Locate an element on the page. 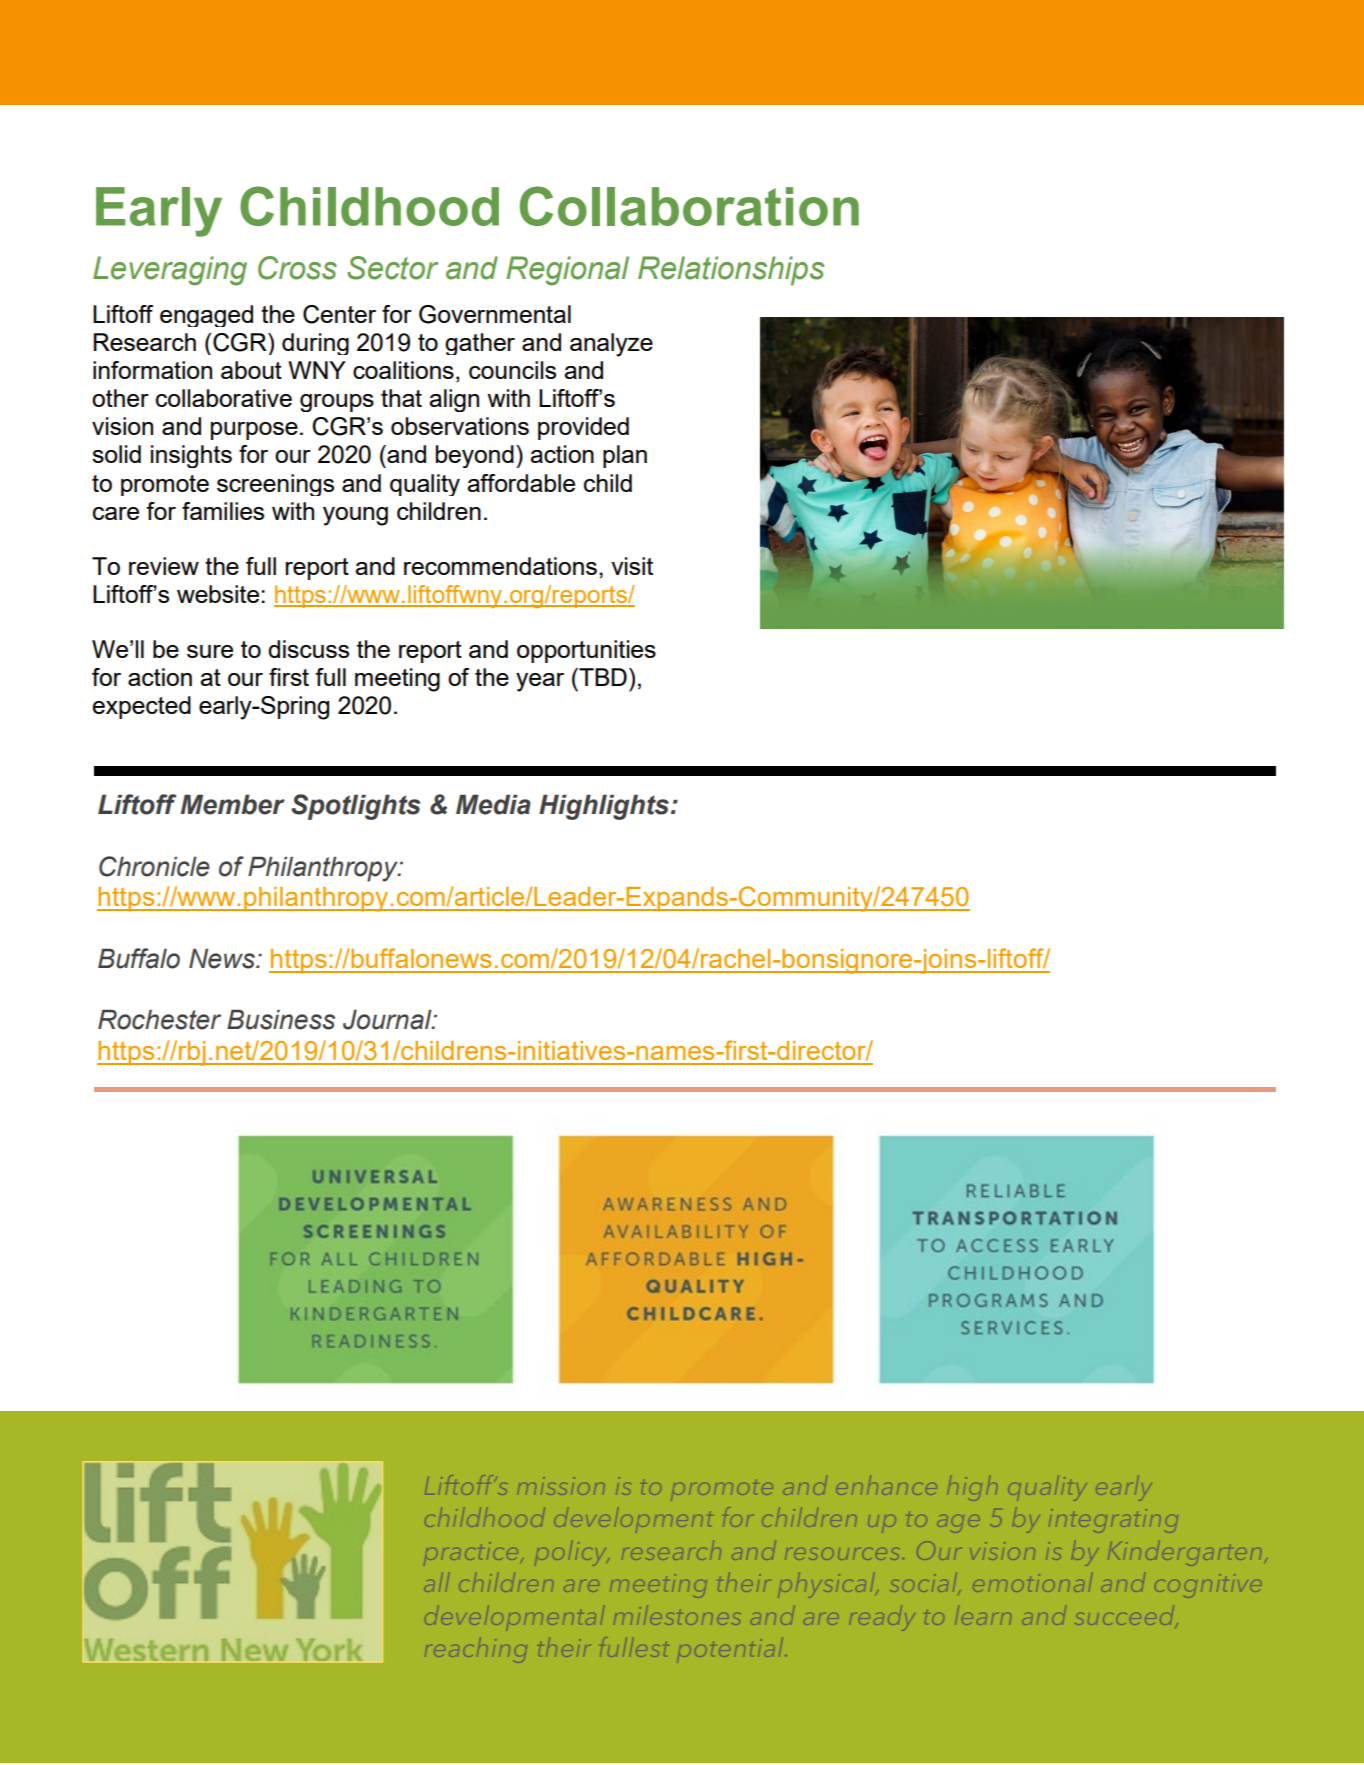 The width and height of the page is (1364, 1765). recommendations is located at coordinates (500, 566).
